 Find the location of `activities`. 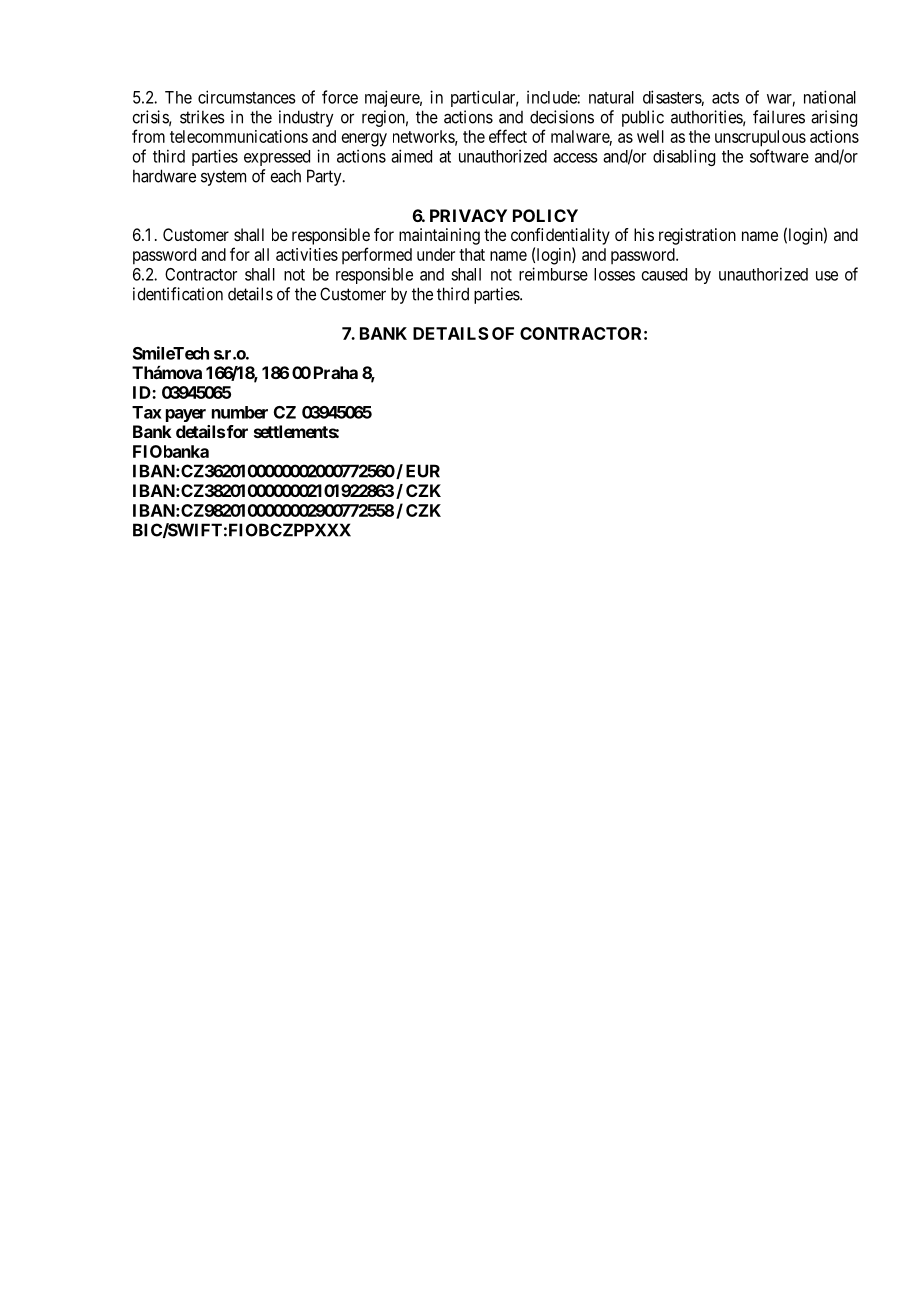

activities is located at coordinates (307, 254).
